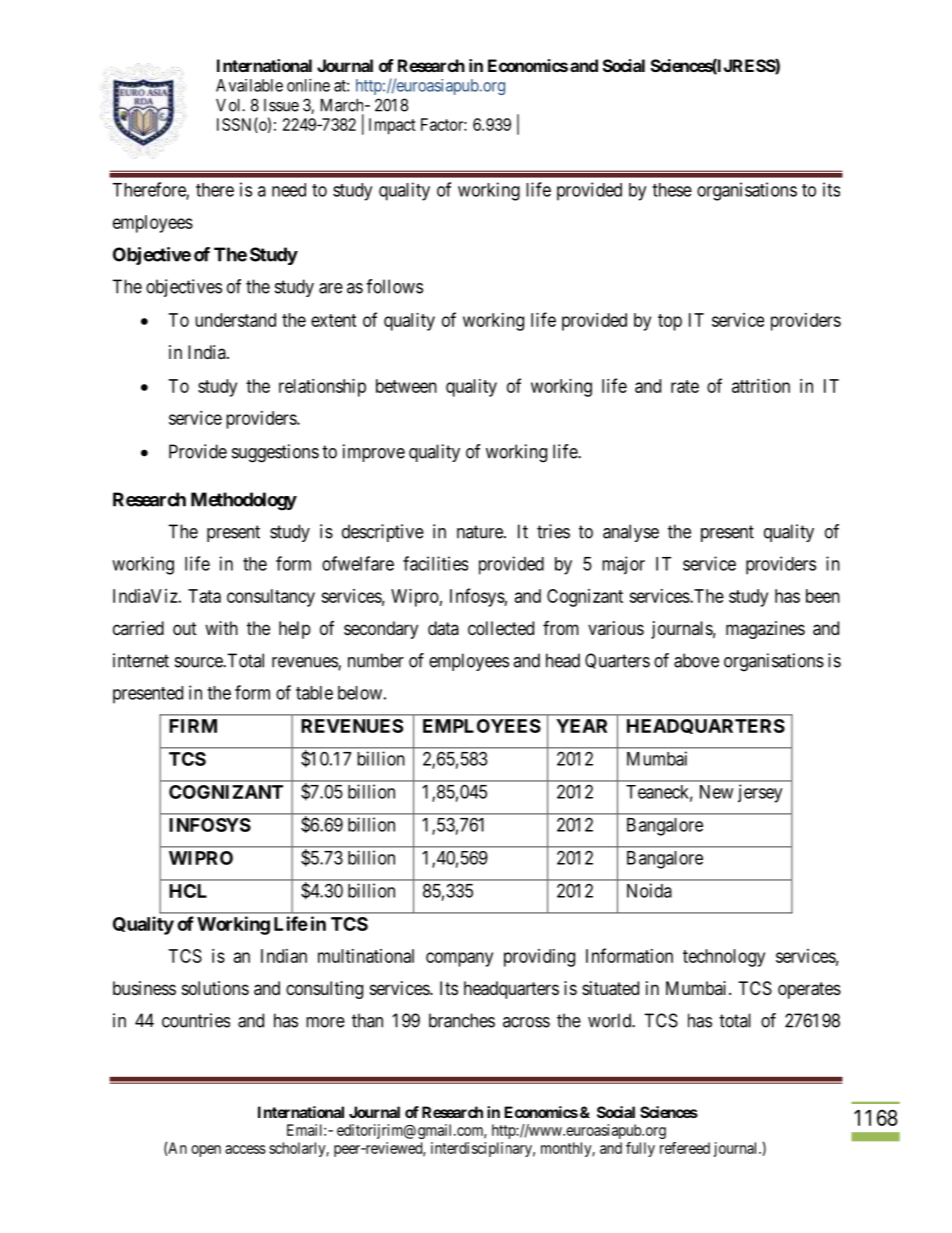 The height and width of the screenshot is (1233, 952). I want to click on Available, so click(249, 85).
